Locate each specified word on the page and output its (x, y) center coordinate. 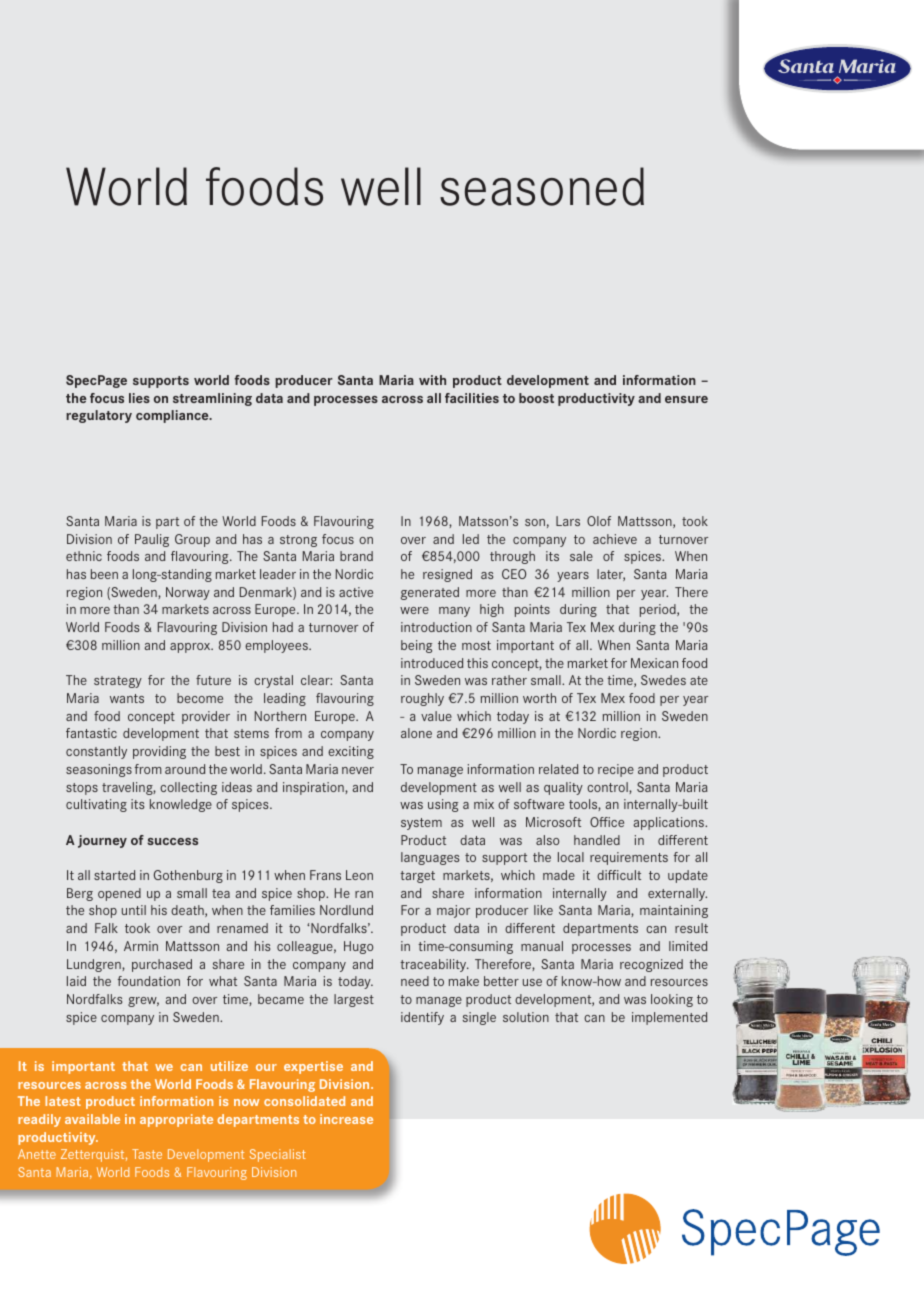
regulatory (99, 416)
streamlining (212, 399)
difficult (619, 875)
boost (536, 398)
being (416, 646)
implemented (669, 1018)
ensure (686, 399)
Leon (359, 875)
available (92, 1119)
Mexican (654, 663)
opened (119, 894)
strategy (118, 682)
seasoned (542, 186)
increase (346, 1119)
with (432, 380)
